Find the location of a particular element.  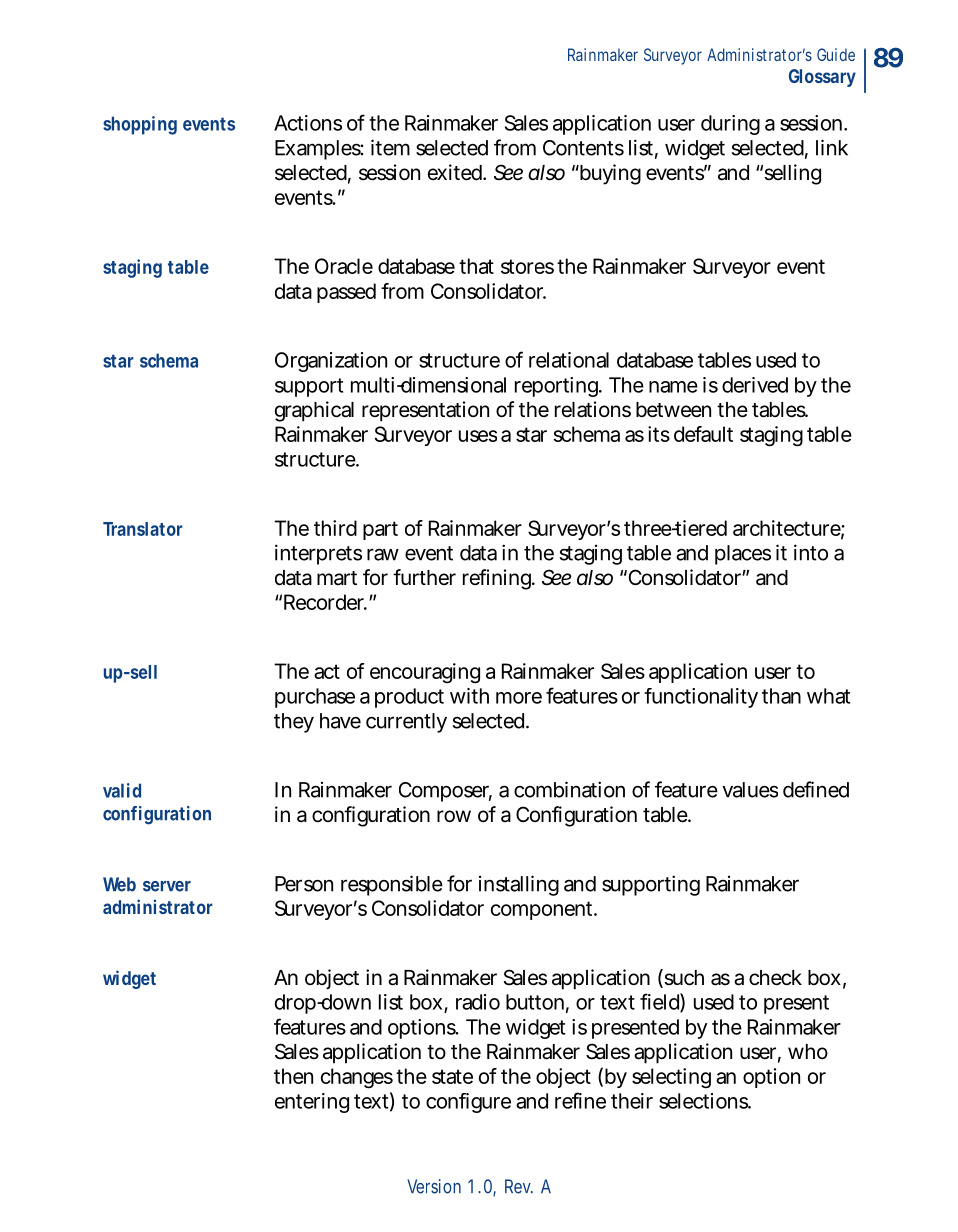

shopping is located at coordinates (140, 125).
